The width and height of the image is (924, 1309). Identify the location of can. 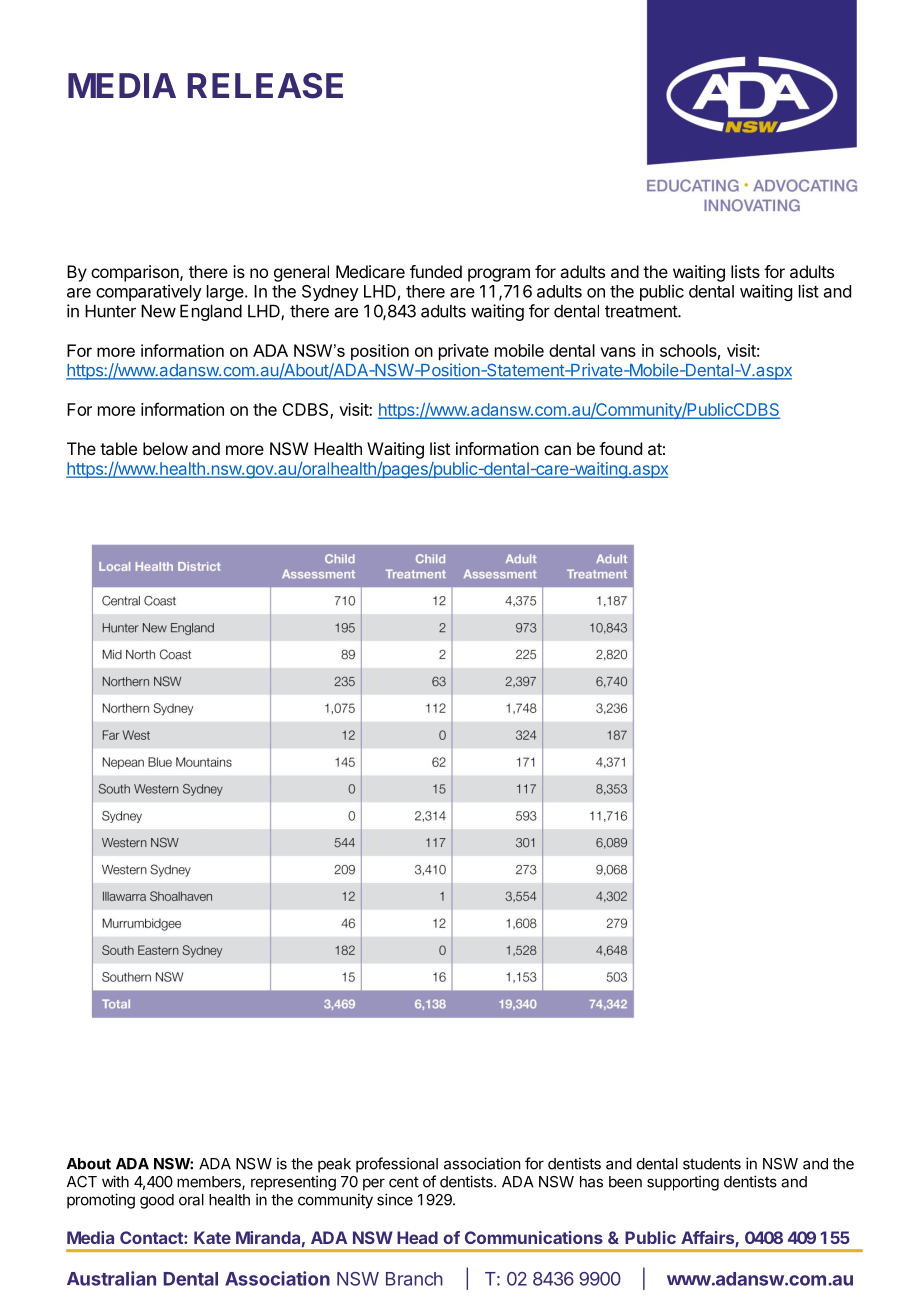
(557, 450).
